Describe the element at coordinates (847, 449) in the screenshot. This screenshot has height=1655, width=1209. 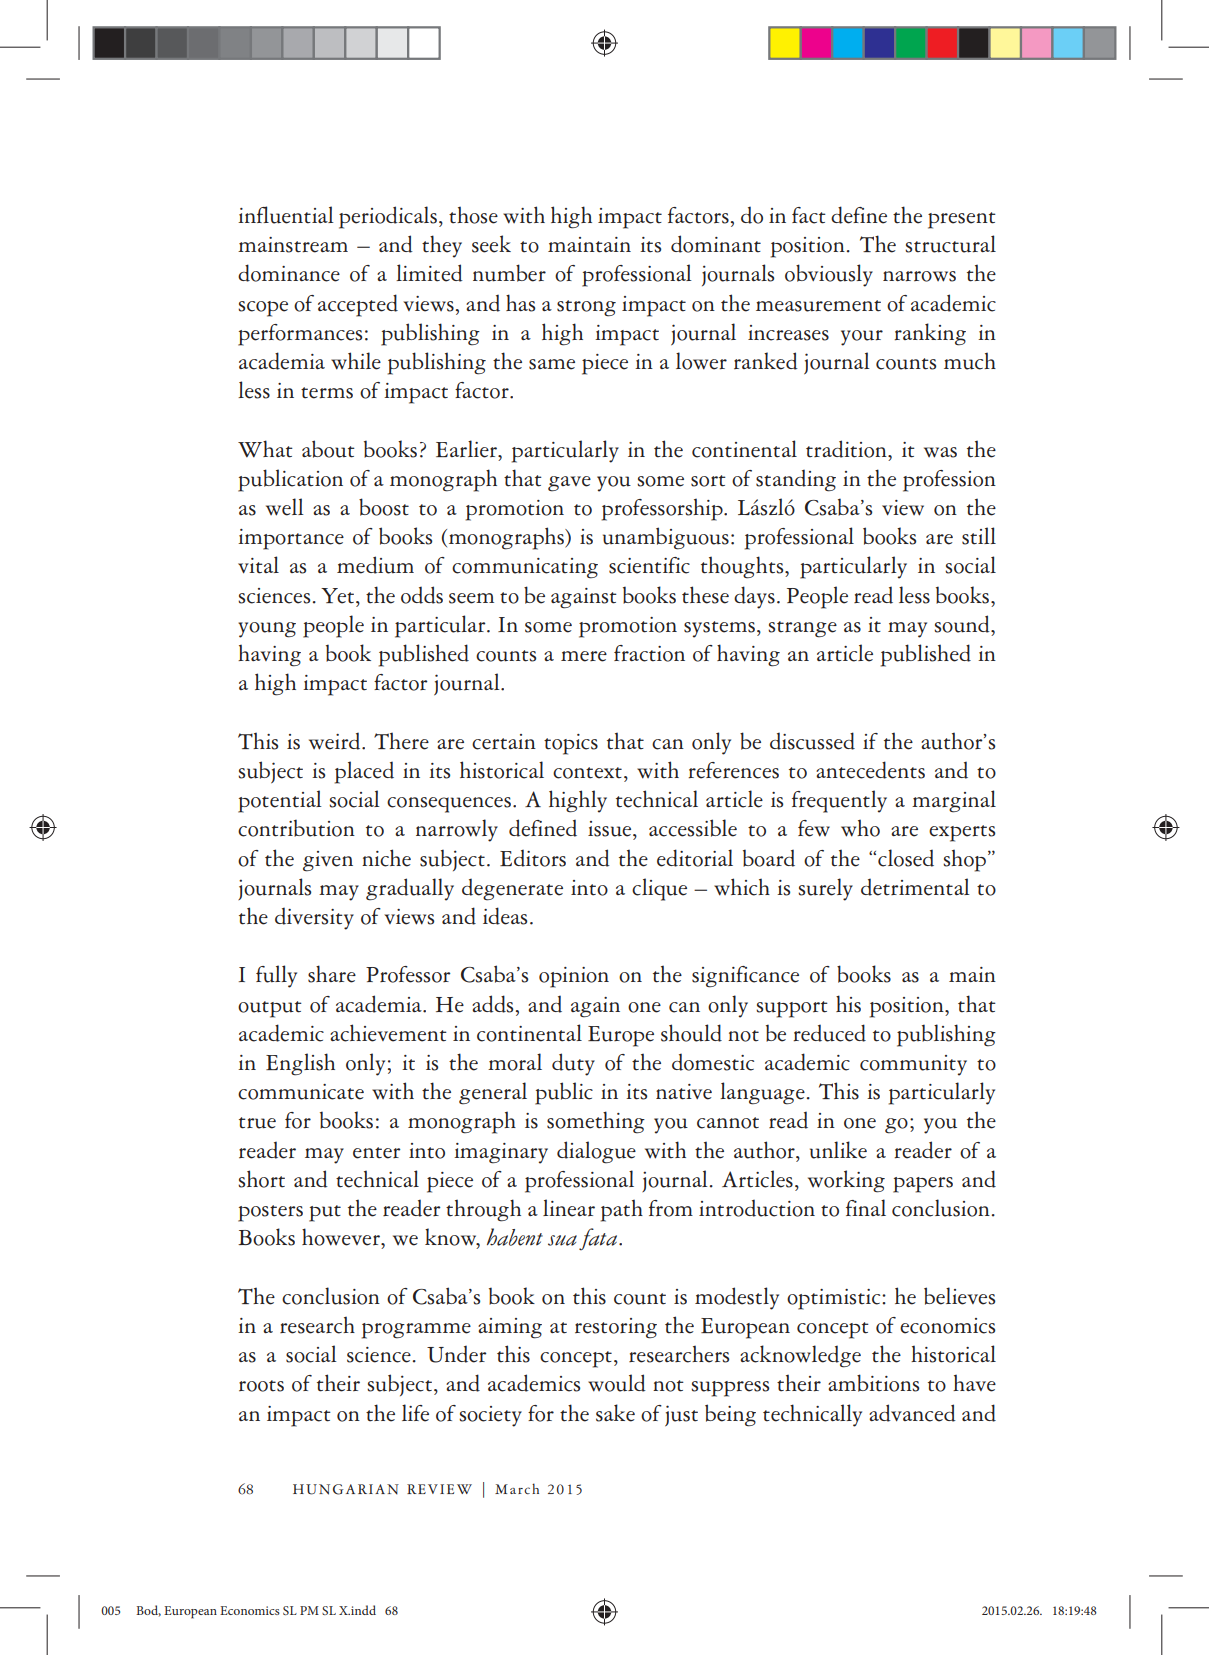
I see `tradition` at that location.
